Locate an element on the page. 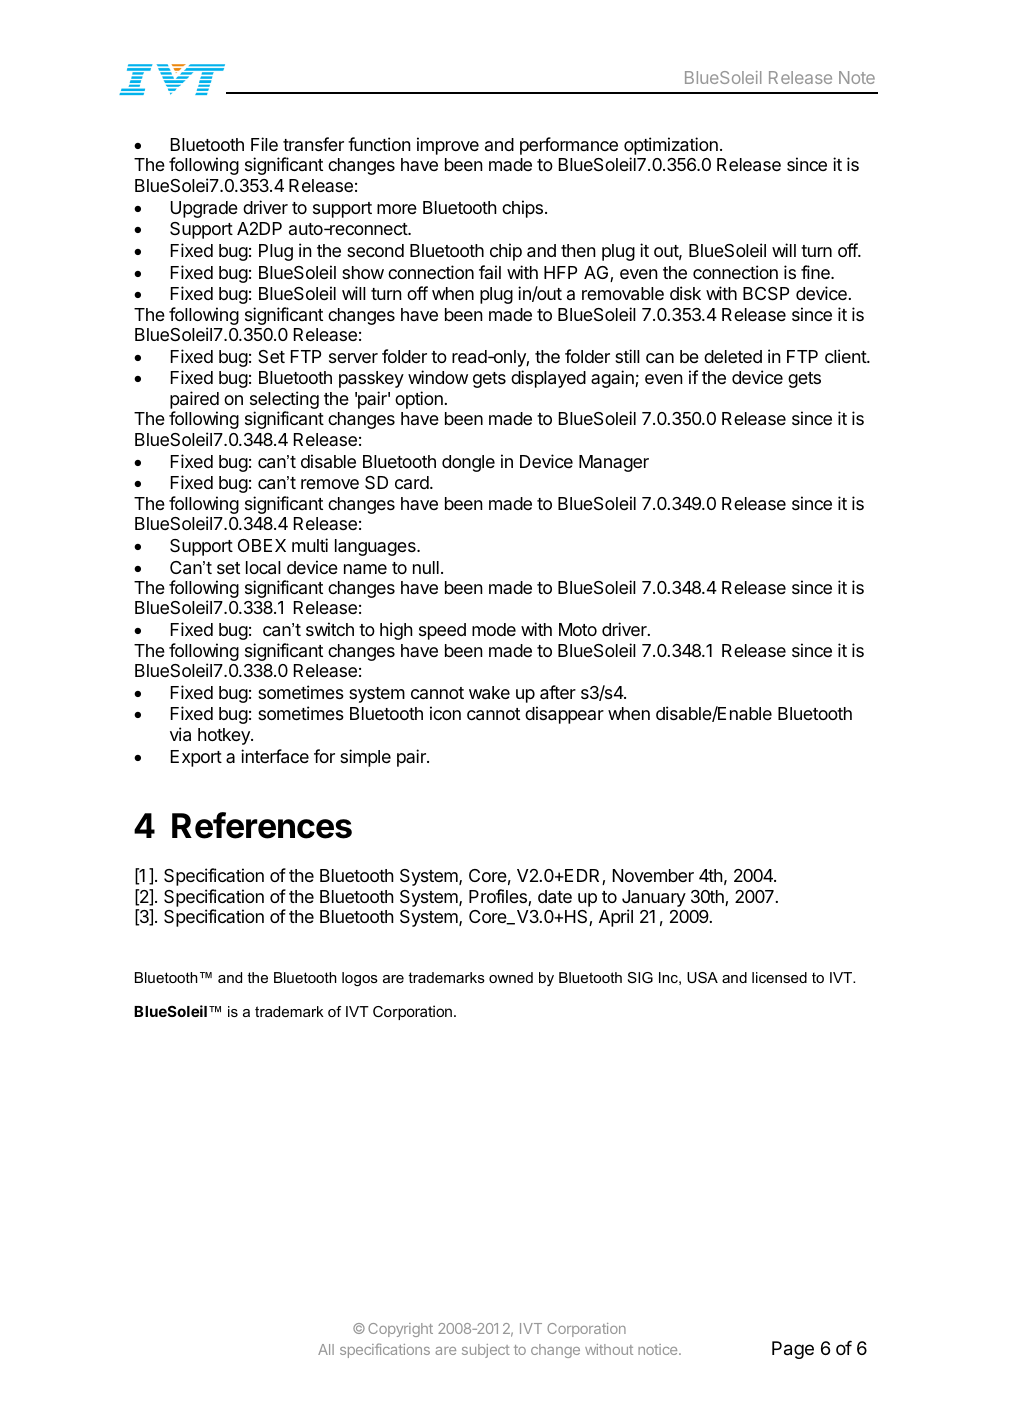  November is located at coordinates (653, 875).
